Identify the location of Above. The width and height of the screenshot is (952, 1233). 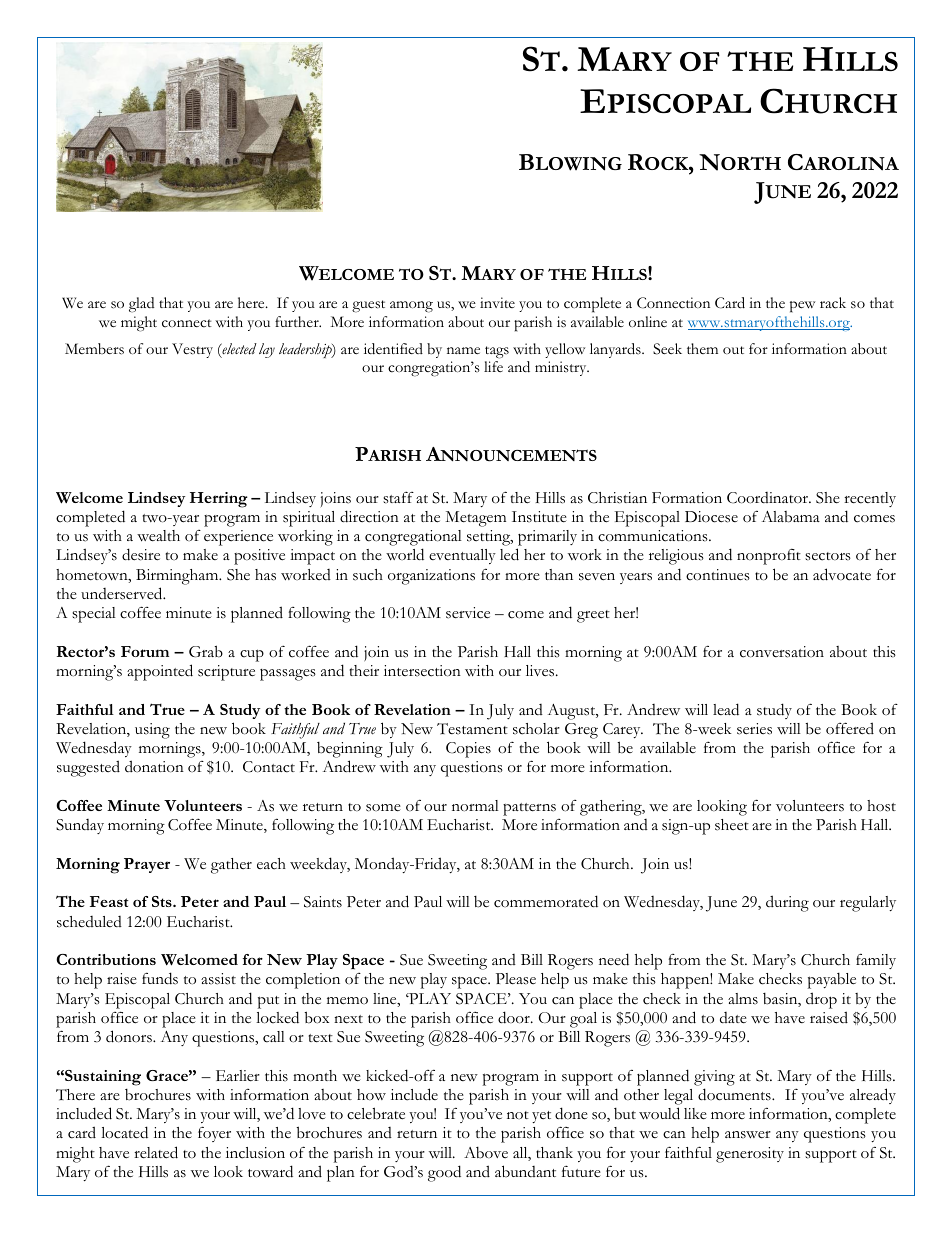
(486, 1153).
